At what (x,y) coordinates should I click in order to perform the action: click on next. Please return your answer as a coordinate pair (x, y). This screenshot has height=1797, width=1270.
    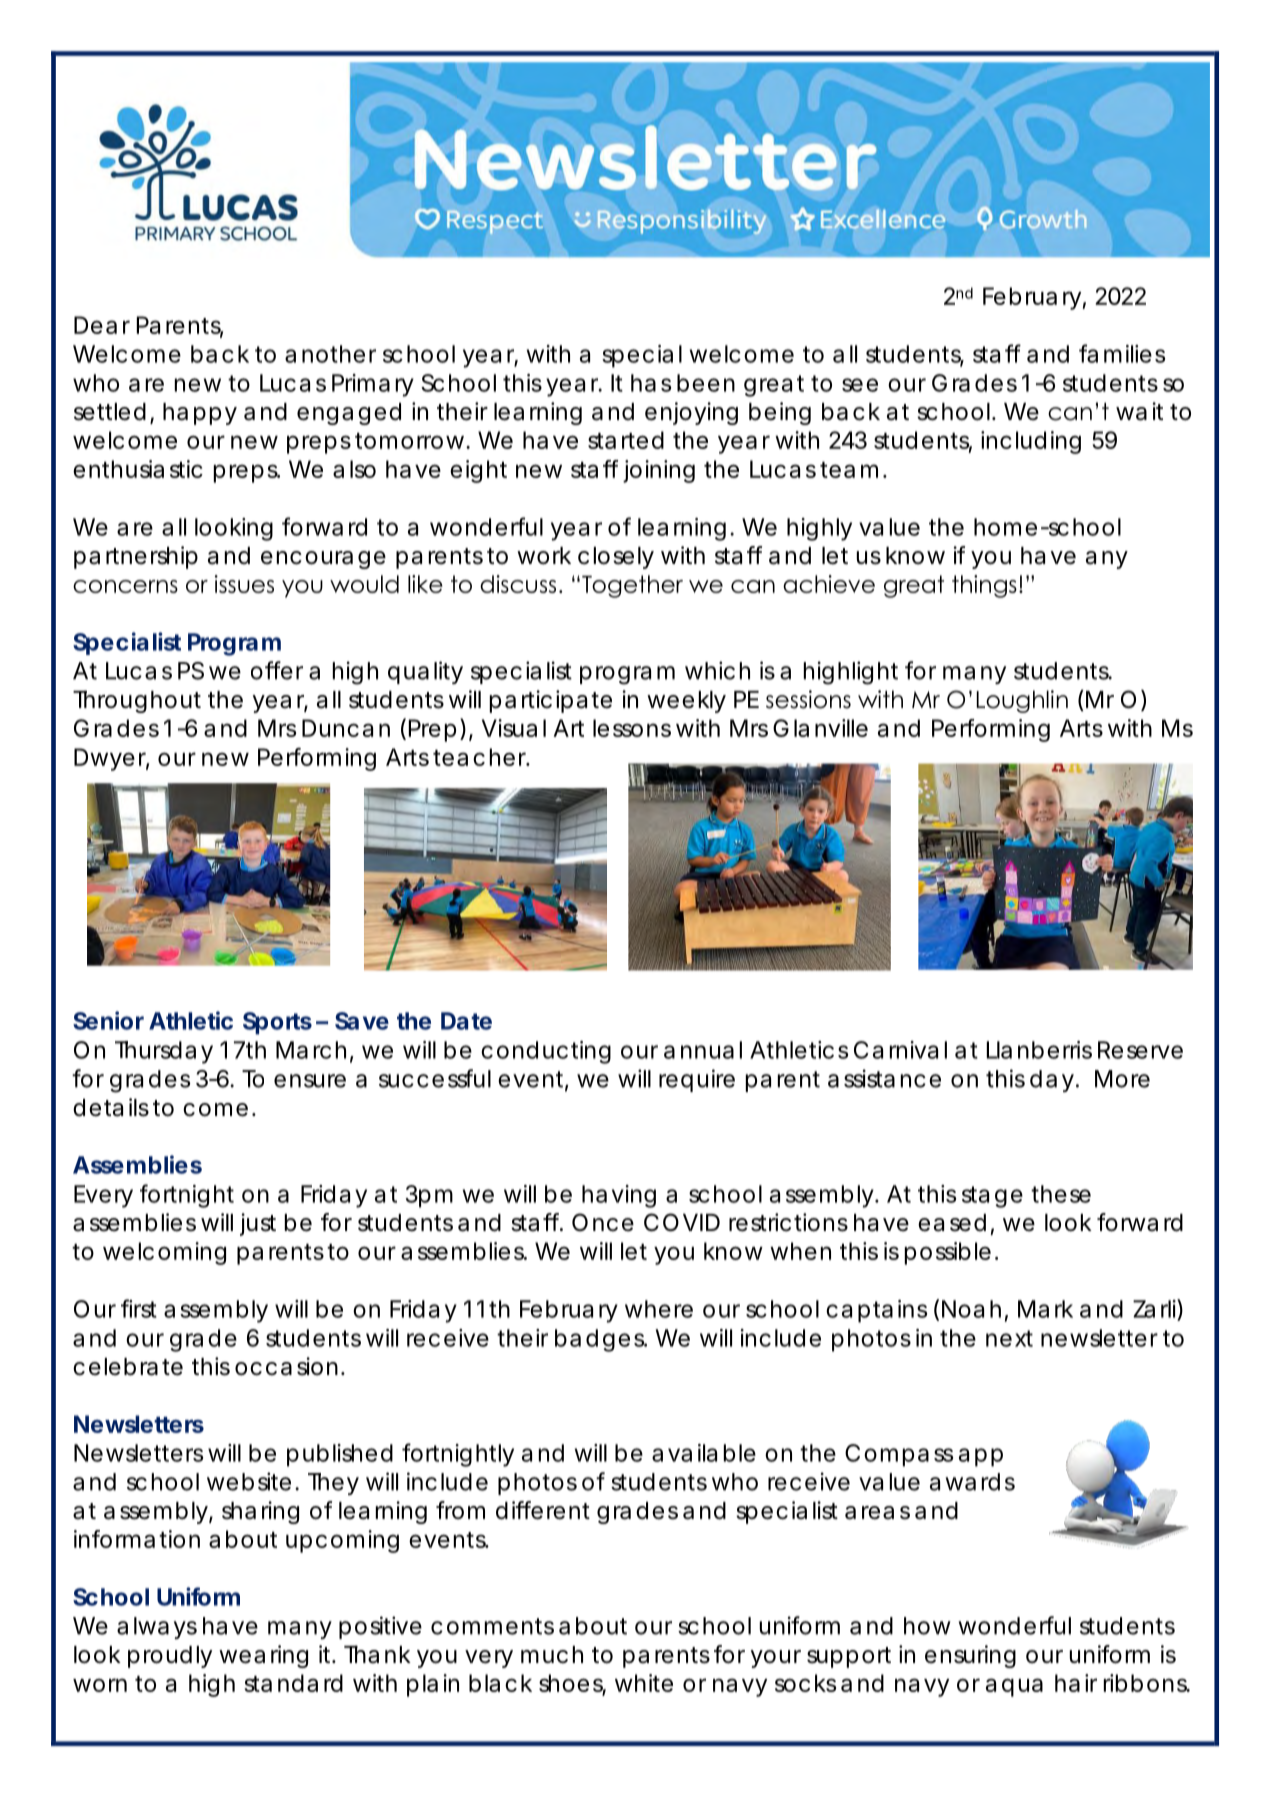
    Looking at the image, I should click on (1009, 1338).
